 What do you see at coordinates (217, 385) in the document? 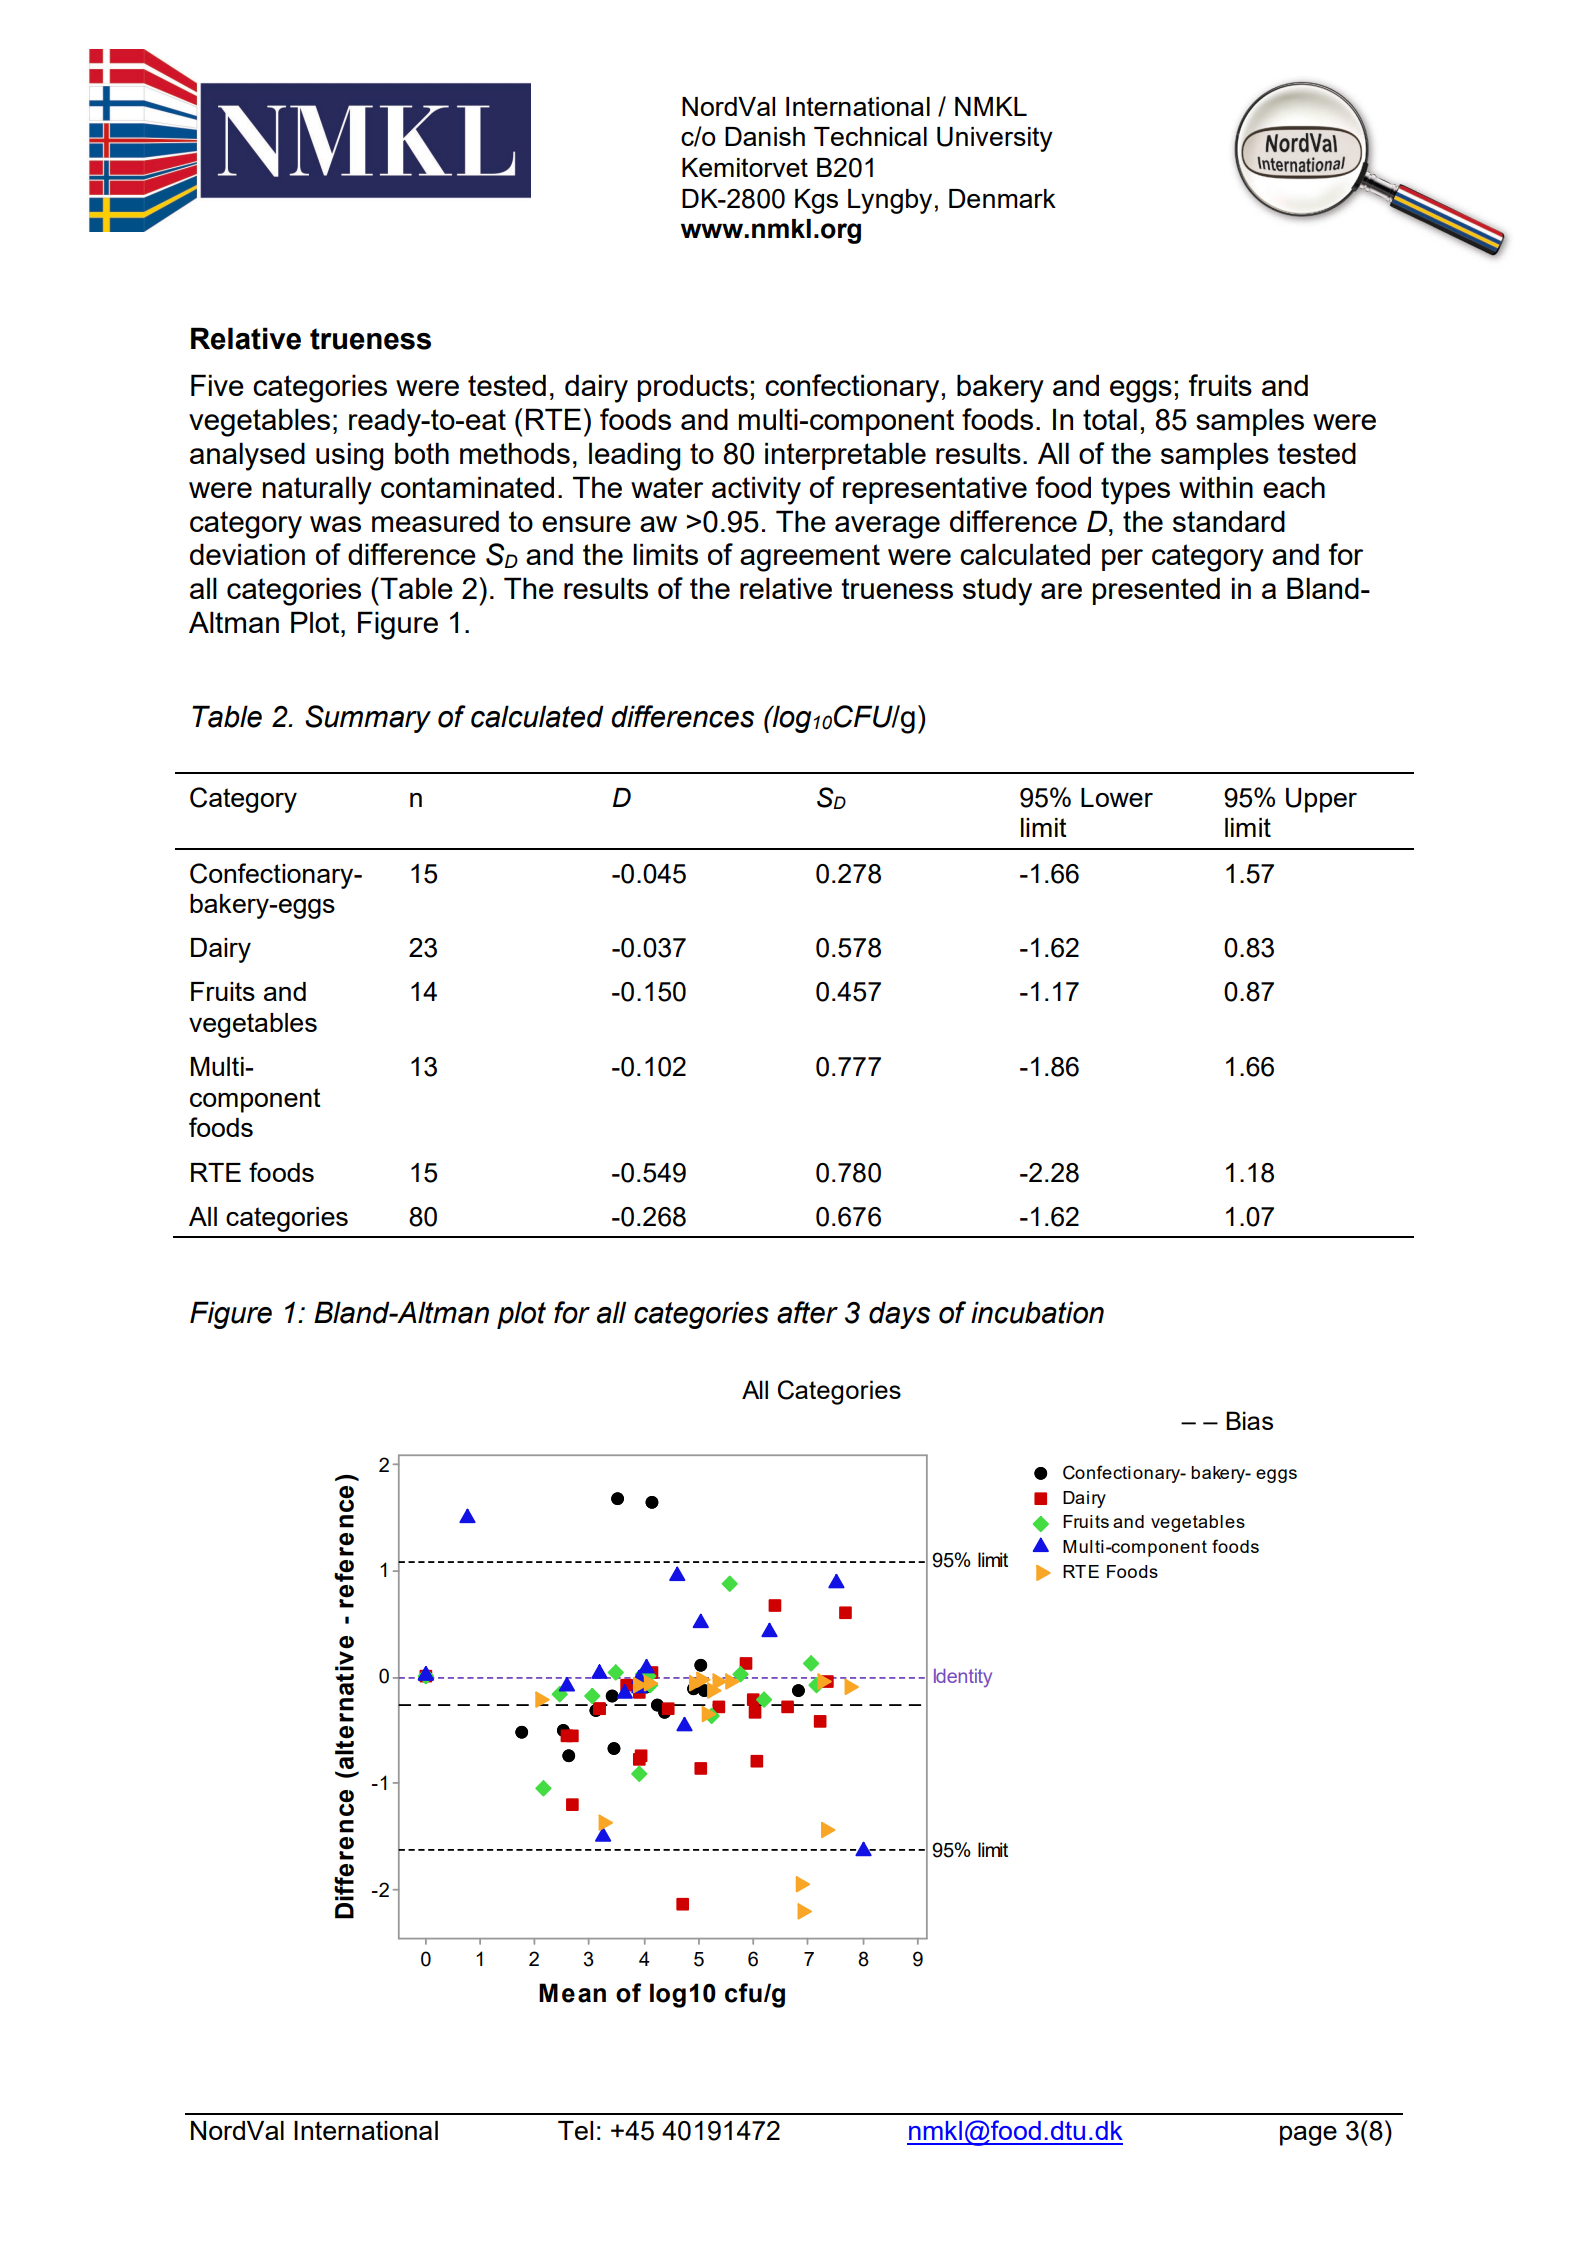
I see `Five` at bounding box center [217, 385].
